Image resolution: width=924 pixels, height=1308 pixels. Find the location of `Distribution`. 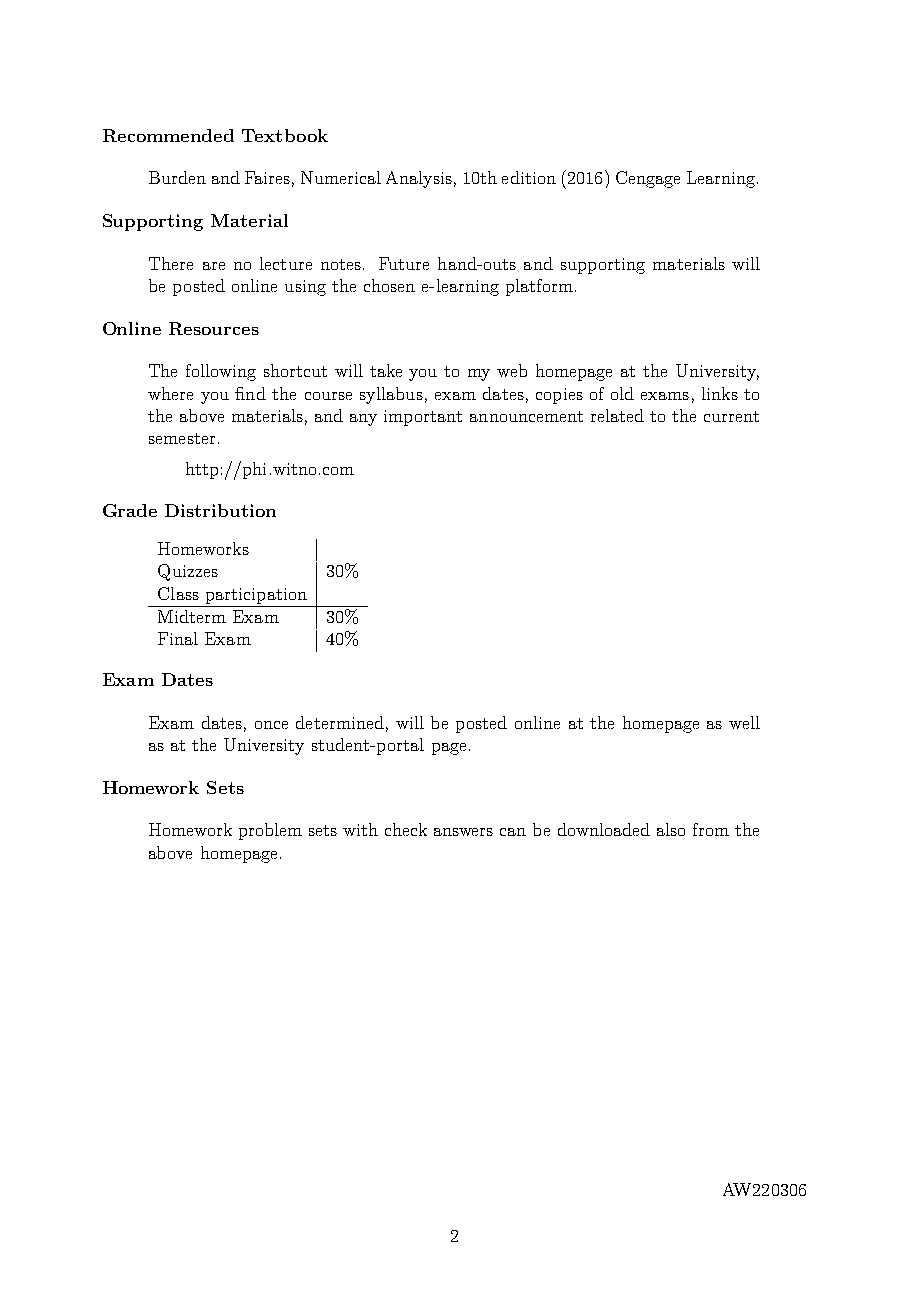

Distribution is located at coordinates (220, 510).
